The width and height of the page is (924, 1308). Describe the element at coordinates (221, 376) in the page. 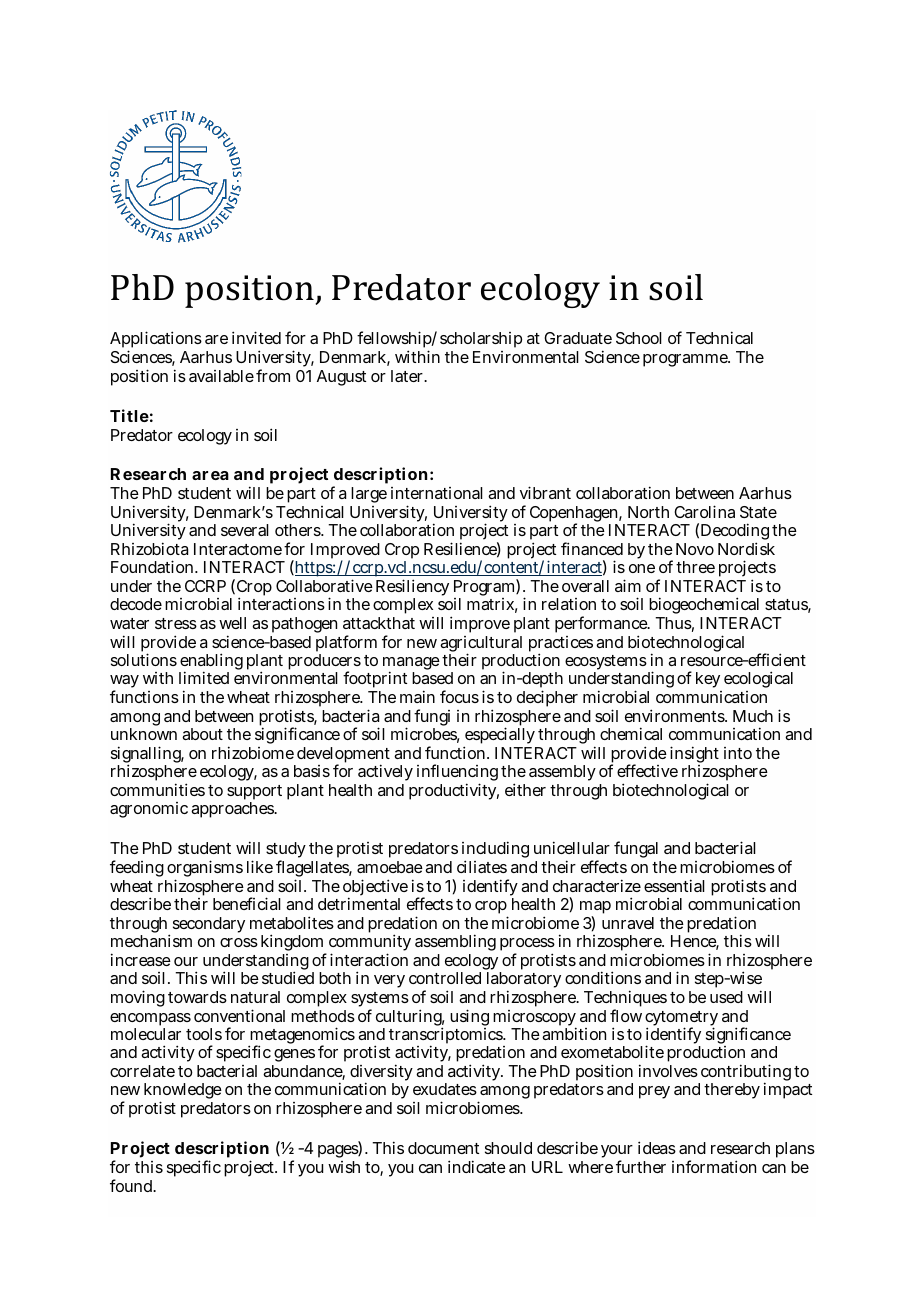

I see `available` at that location.
